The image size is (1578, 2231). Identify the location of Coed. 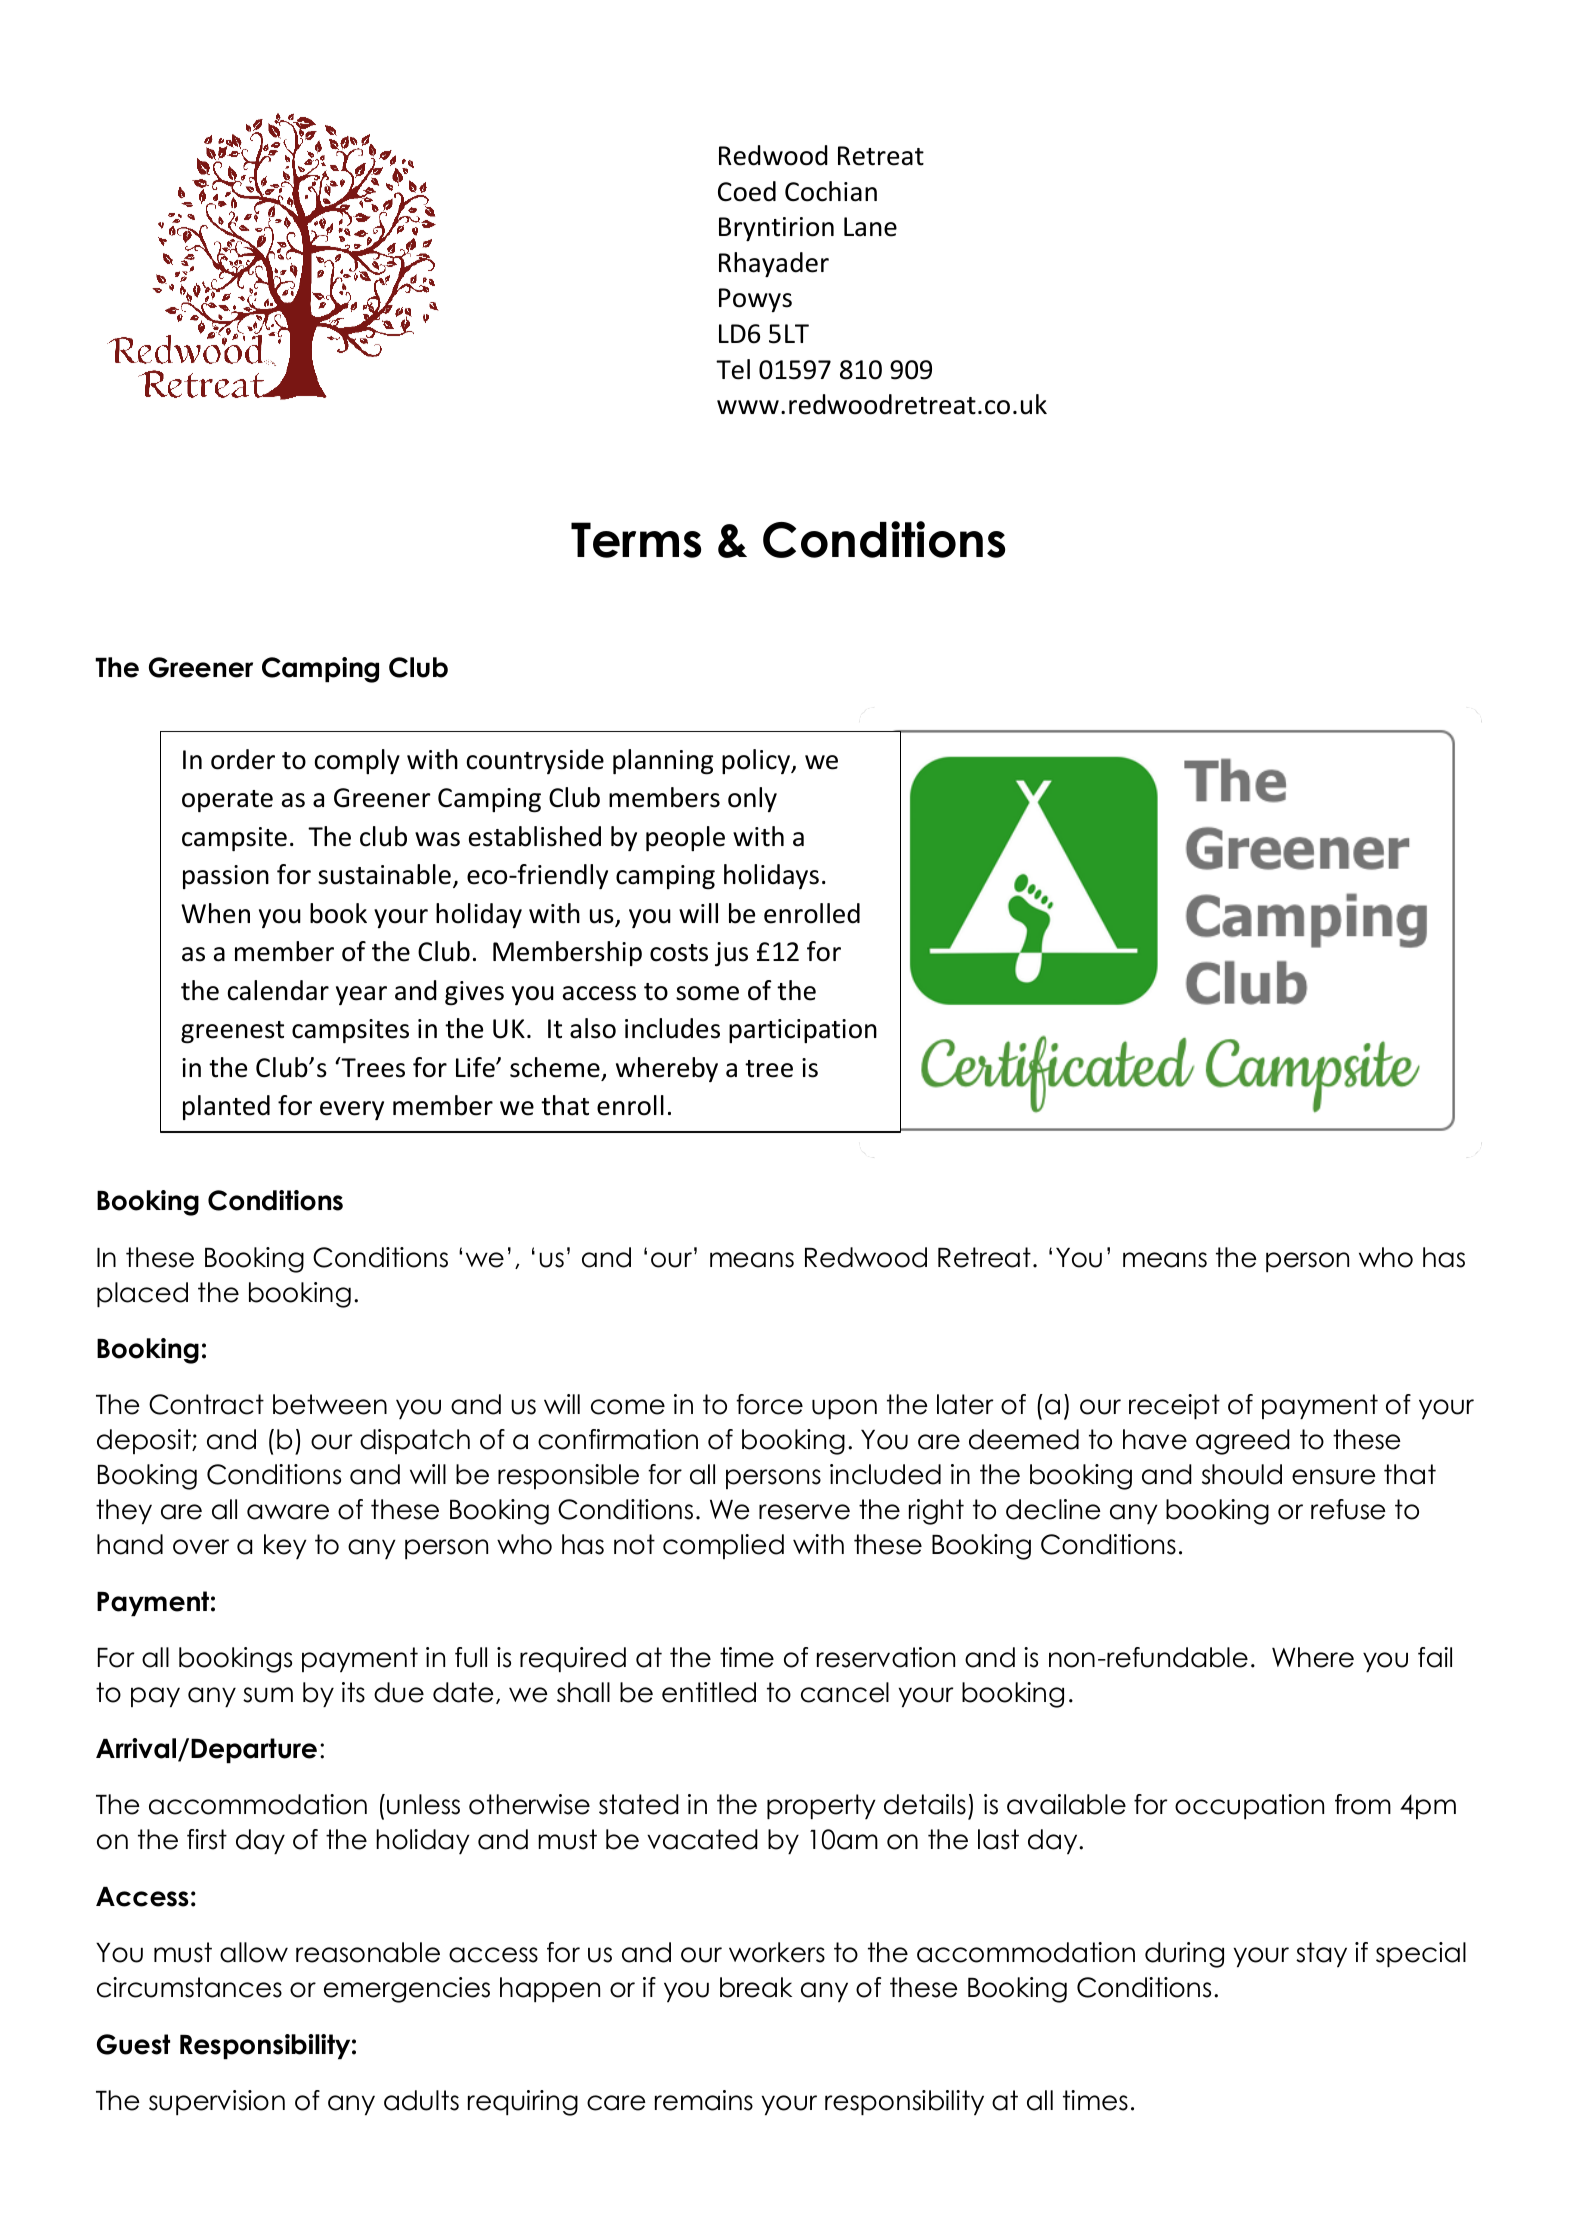
(747, 191).
